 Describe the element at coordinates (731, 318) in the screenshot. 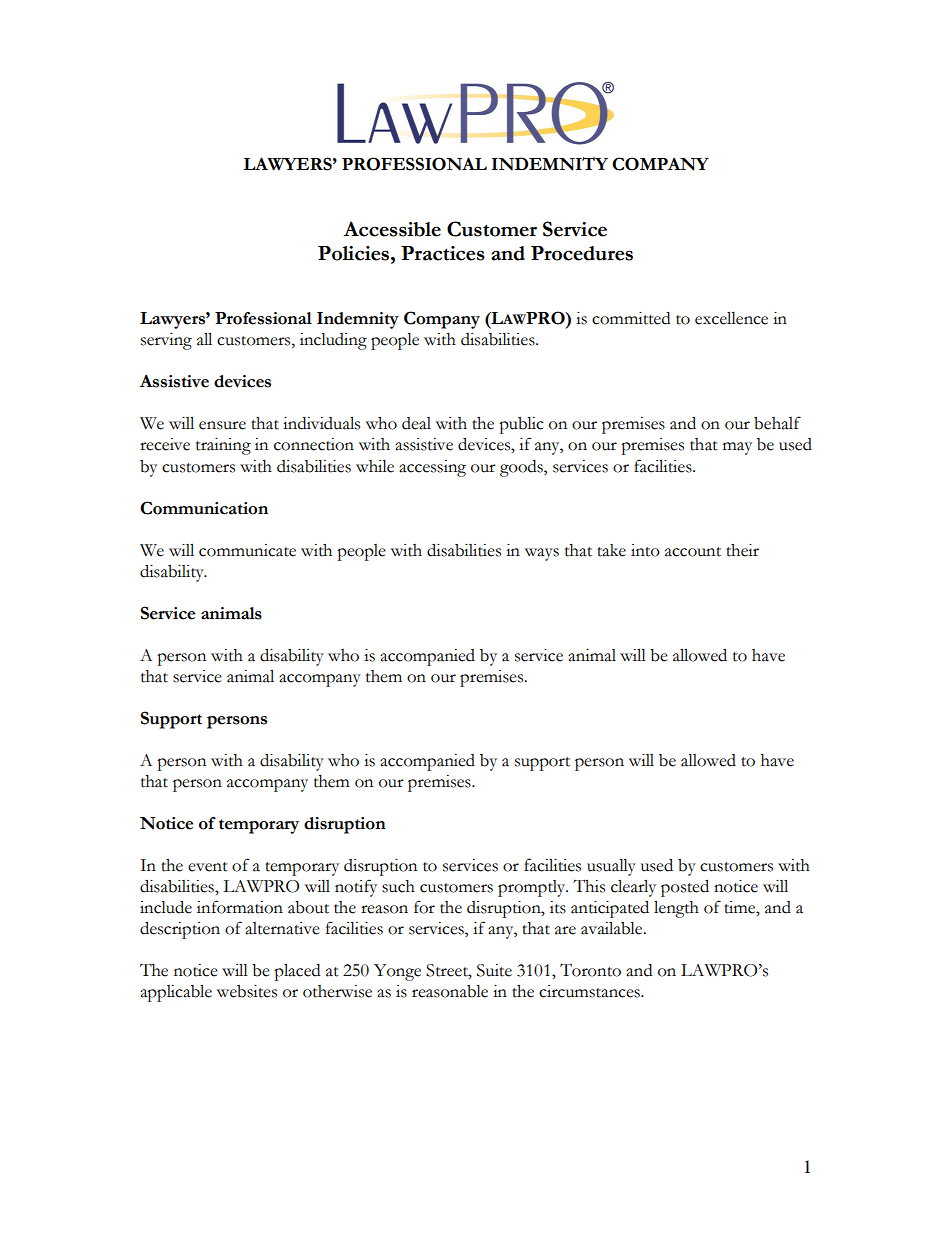

I see `excellence` at that location.
